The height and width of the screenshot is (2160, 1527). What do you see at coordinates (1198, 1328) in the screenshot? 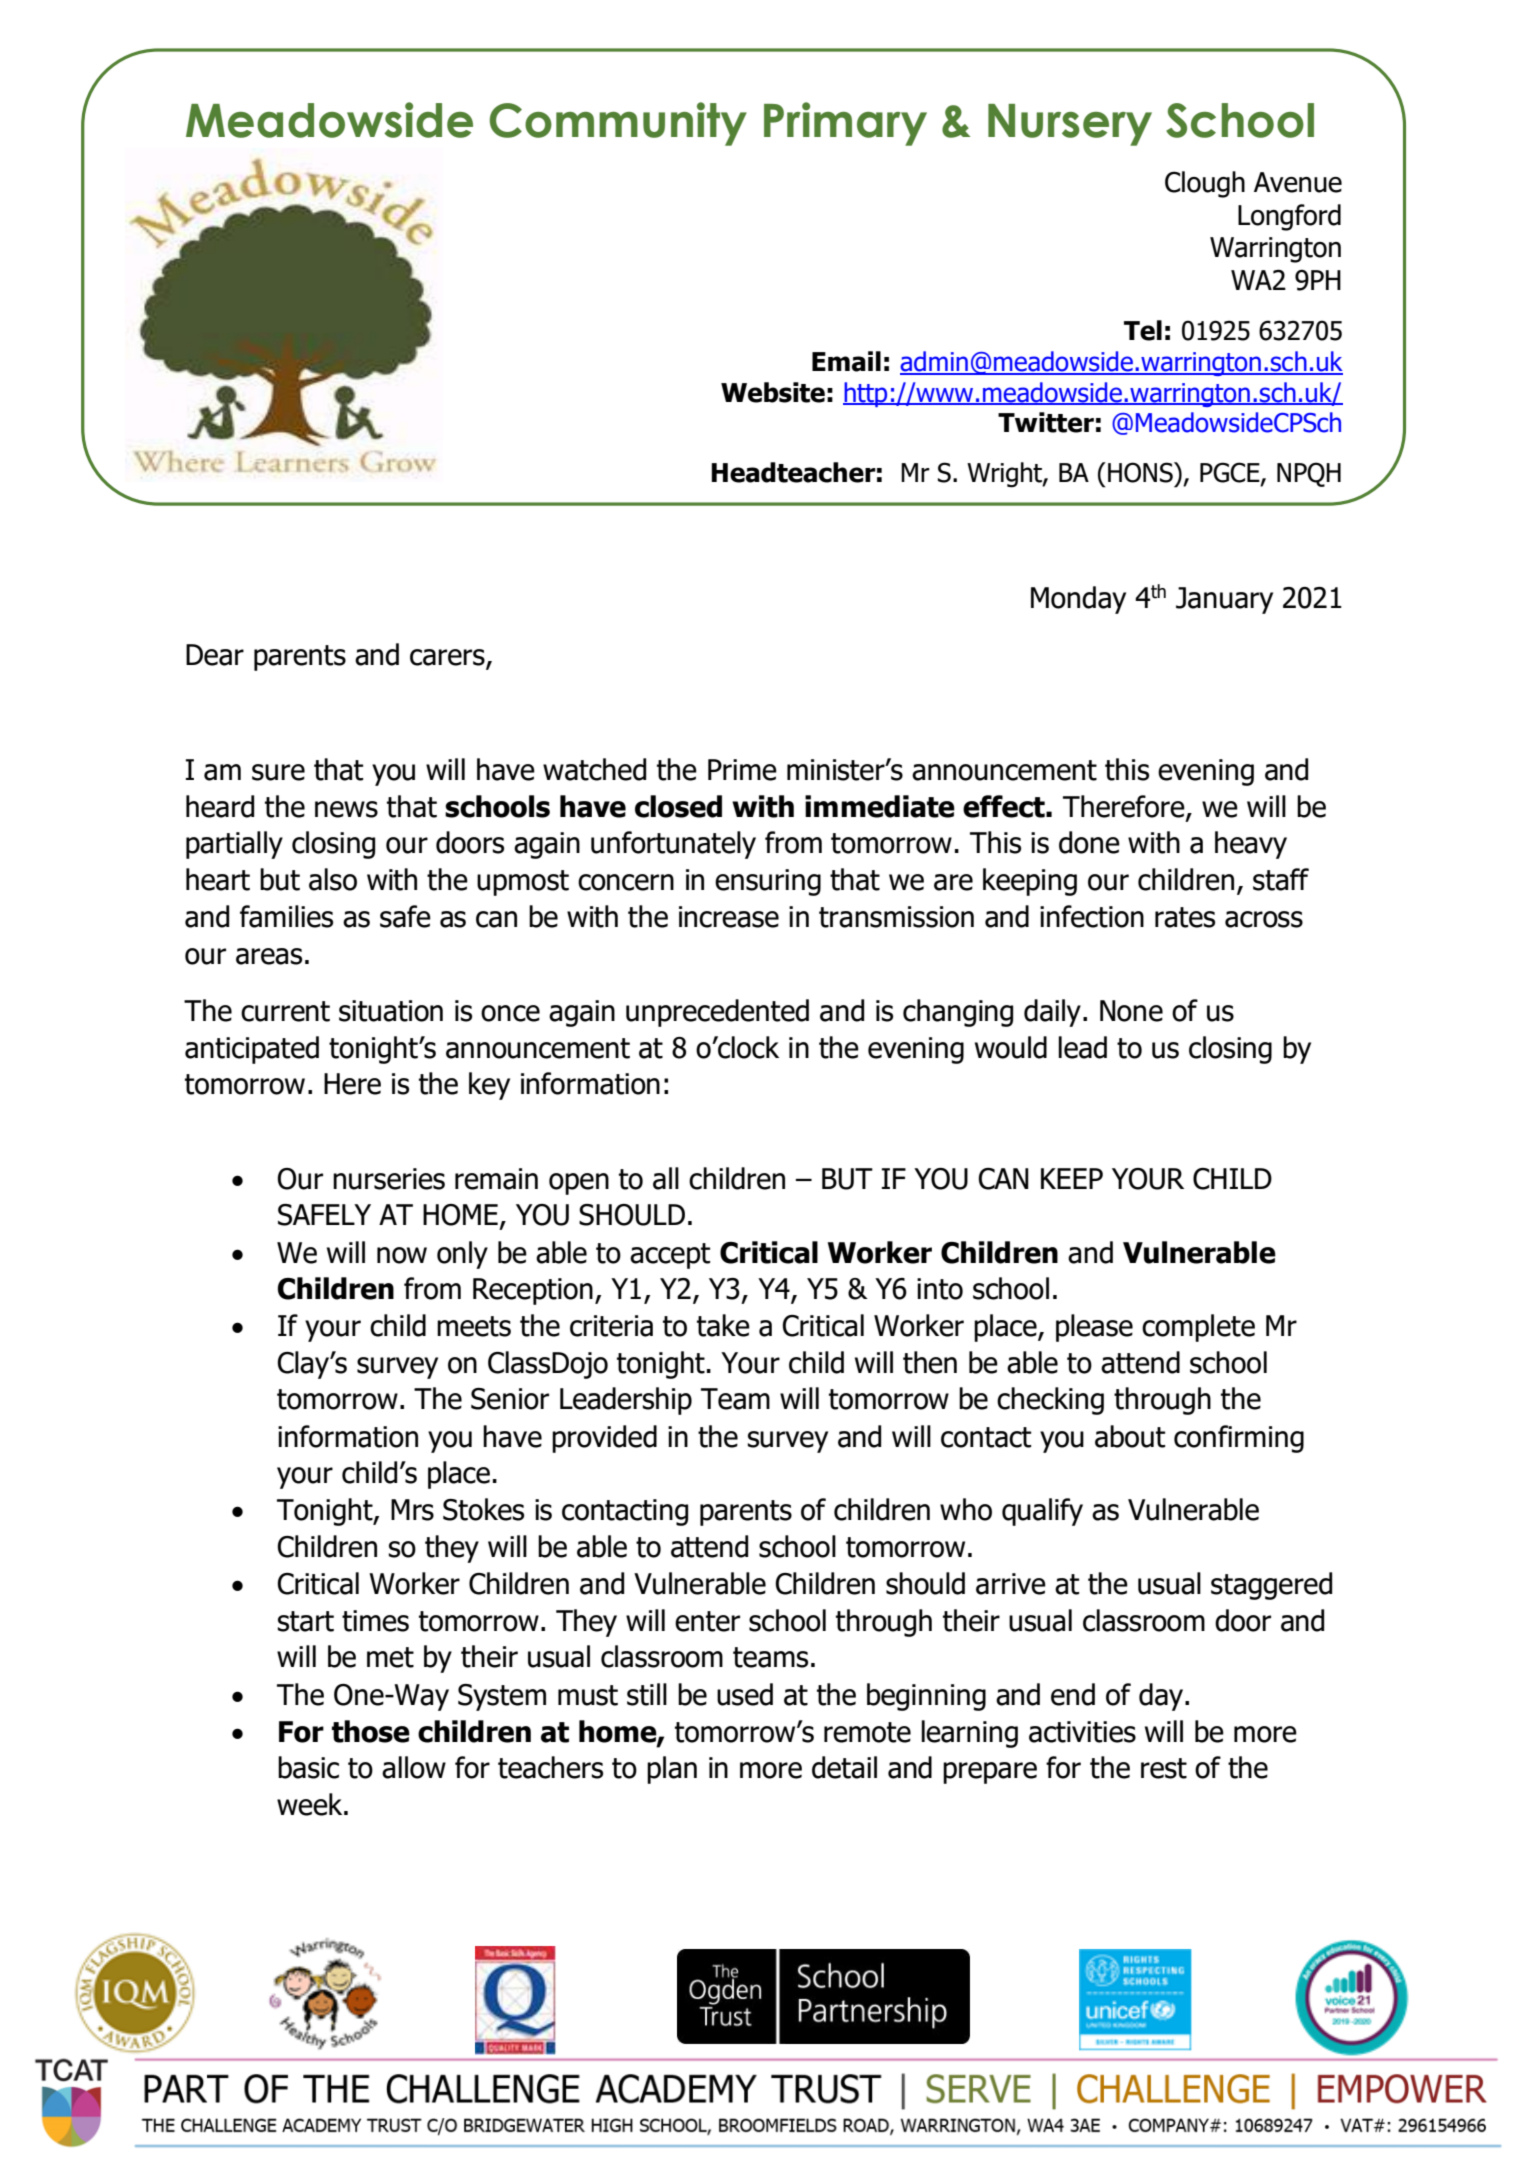
I see `complete` at bounding box center [1198, 1328].
